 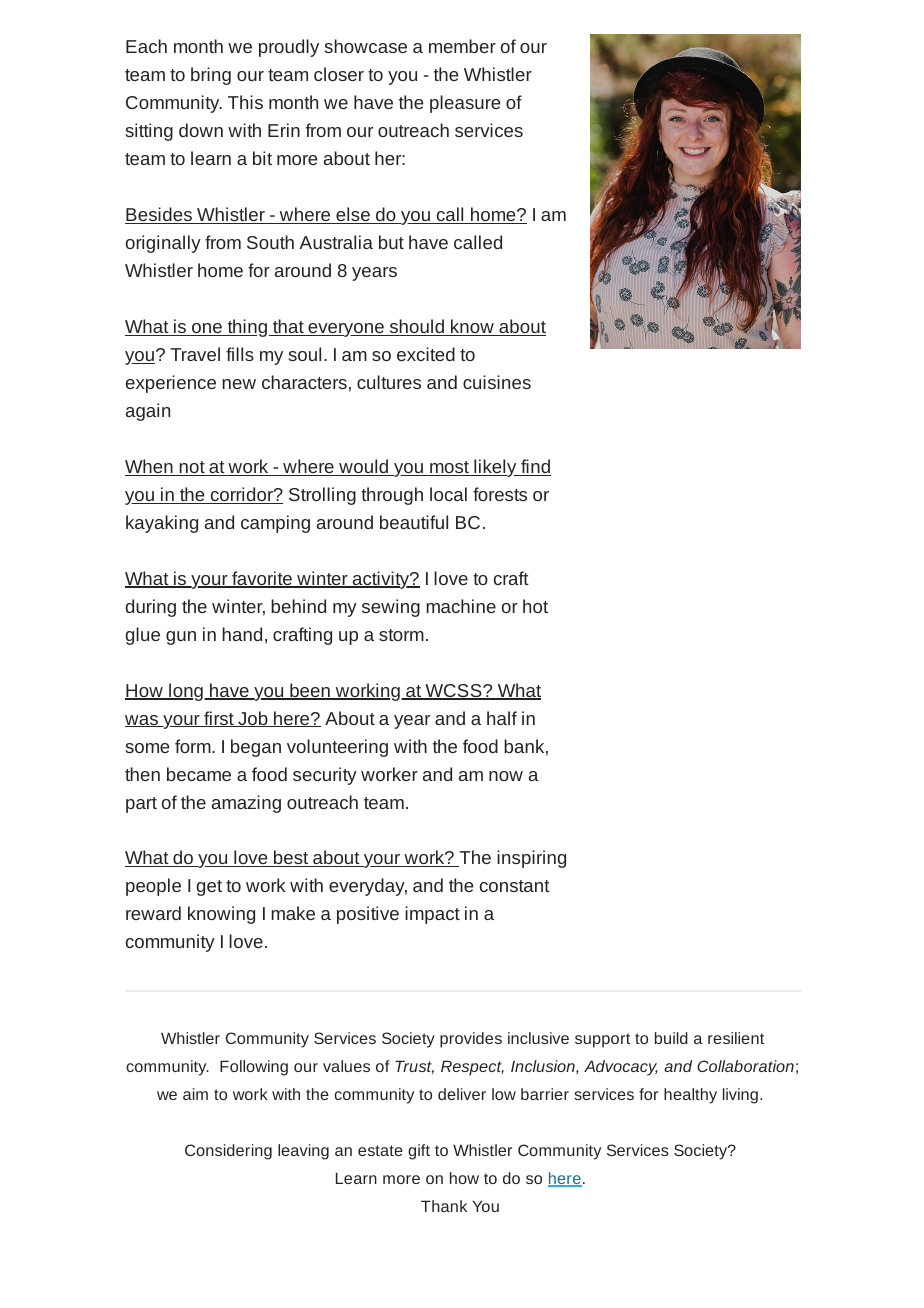 What do you see at coordinates (461, 606) in the screenshot?
I see `machine` at bounding box center [461, 606].
